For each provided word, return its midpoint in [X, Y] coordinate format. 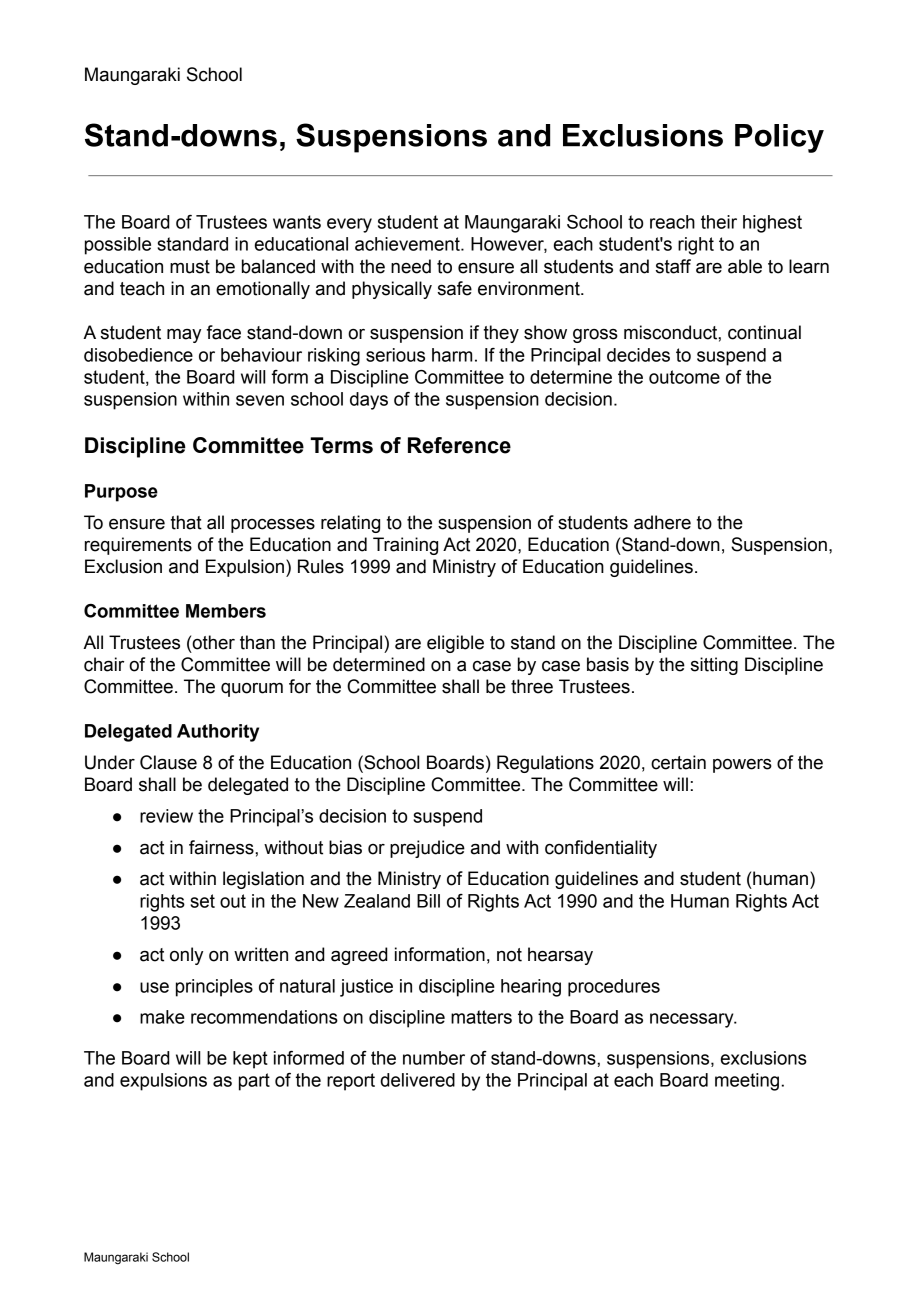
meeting [747, 1082]
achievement [408, 244]
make [162, 1017]
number [434, 1058]
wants [297, 222]
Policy [779, 138]
